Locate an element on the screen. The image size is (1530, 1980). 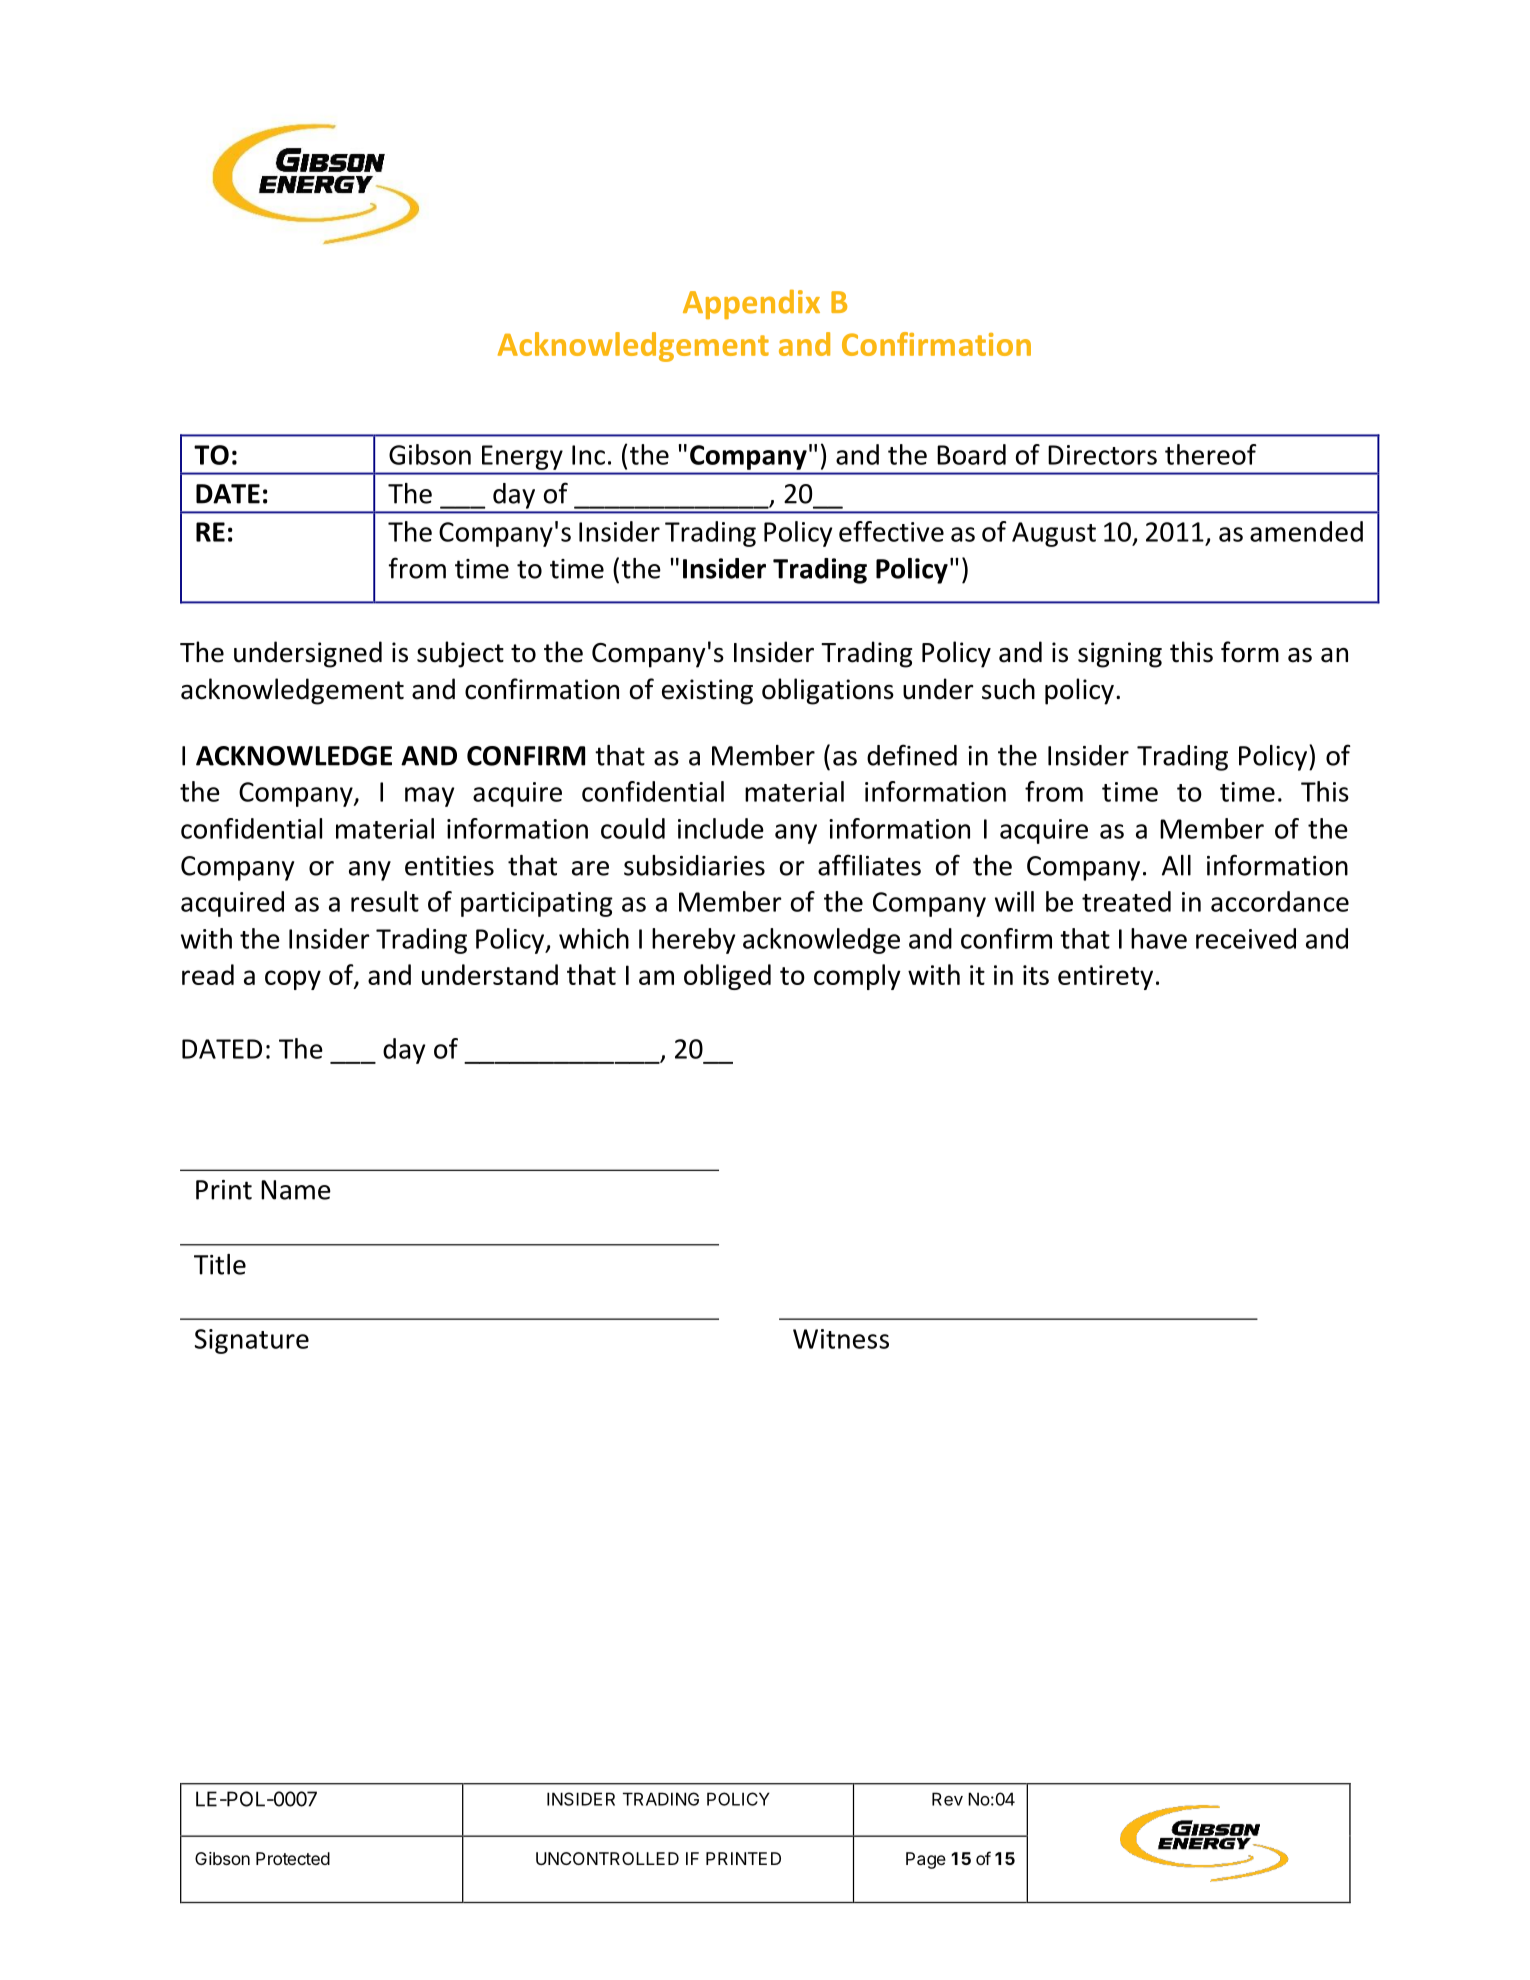
copy is located at coordinates (293, 980).
